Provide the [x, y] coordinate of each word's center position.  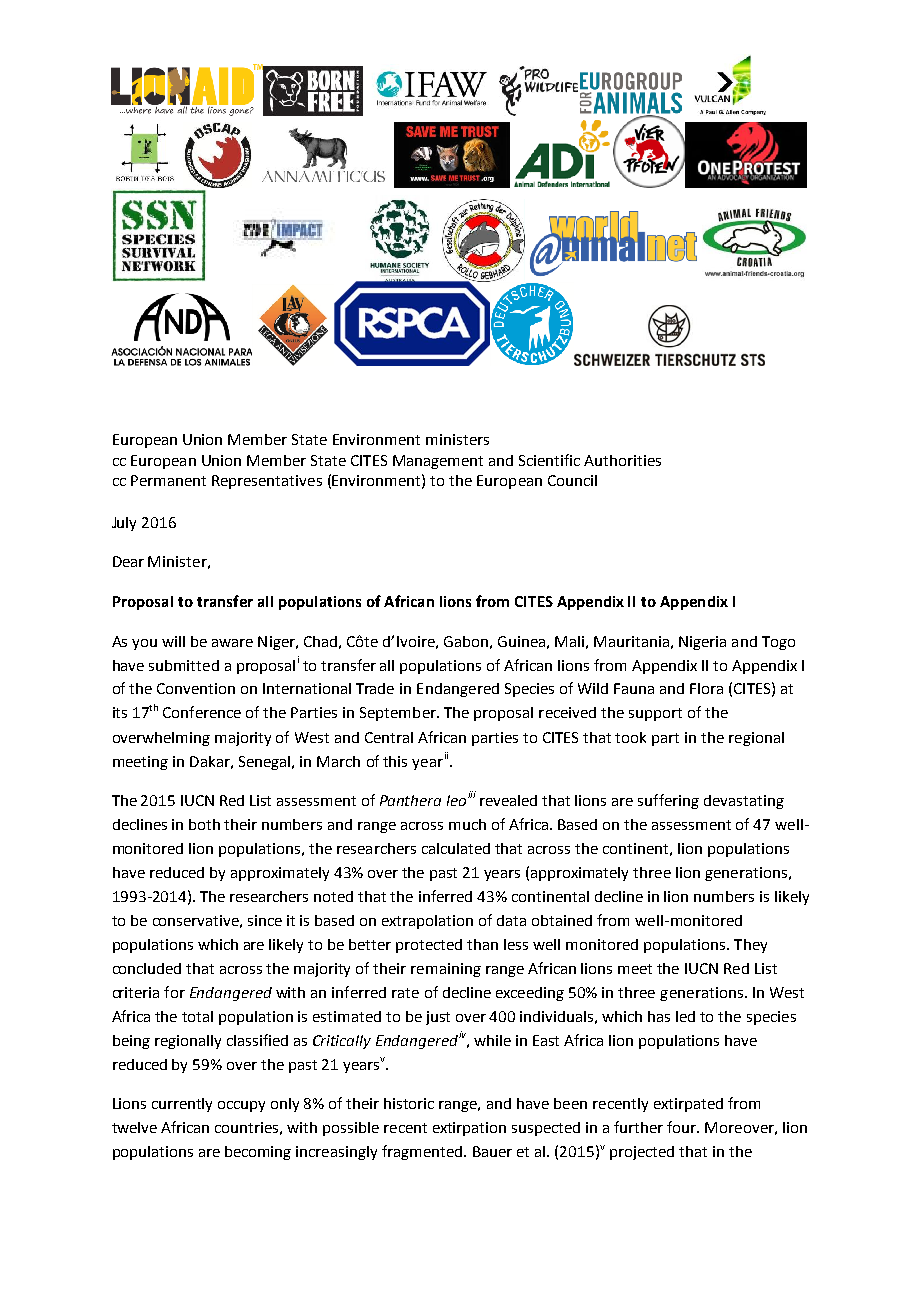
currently [182, 1105]
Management [438, 462]
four [683, 1127]
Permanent [168, 480]
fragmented [423, 1152]
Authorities [622, 460]
